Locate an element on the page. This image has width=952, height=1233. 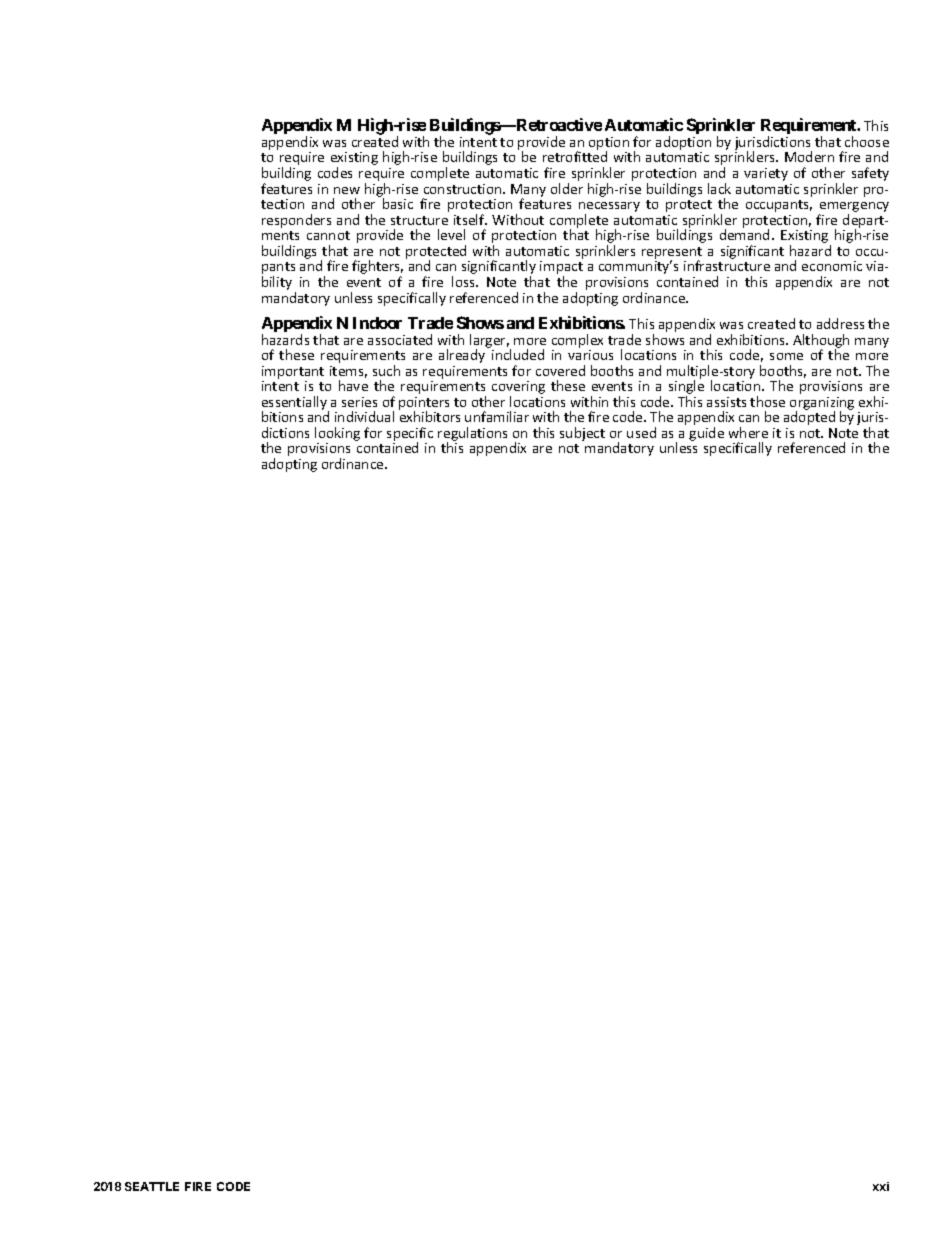
subject is located at coordinates (582, 434).
